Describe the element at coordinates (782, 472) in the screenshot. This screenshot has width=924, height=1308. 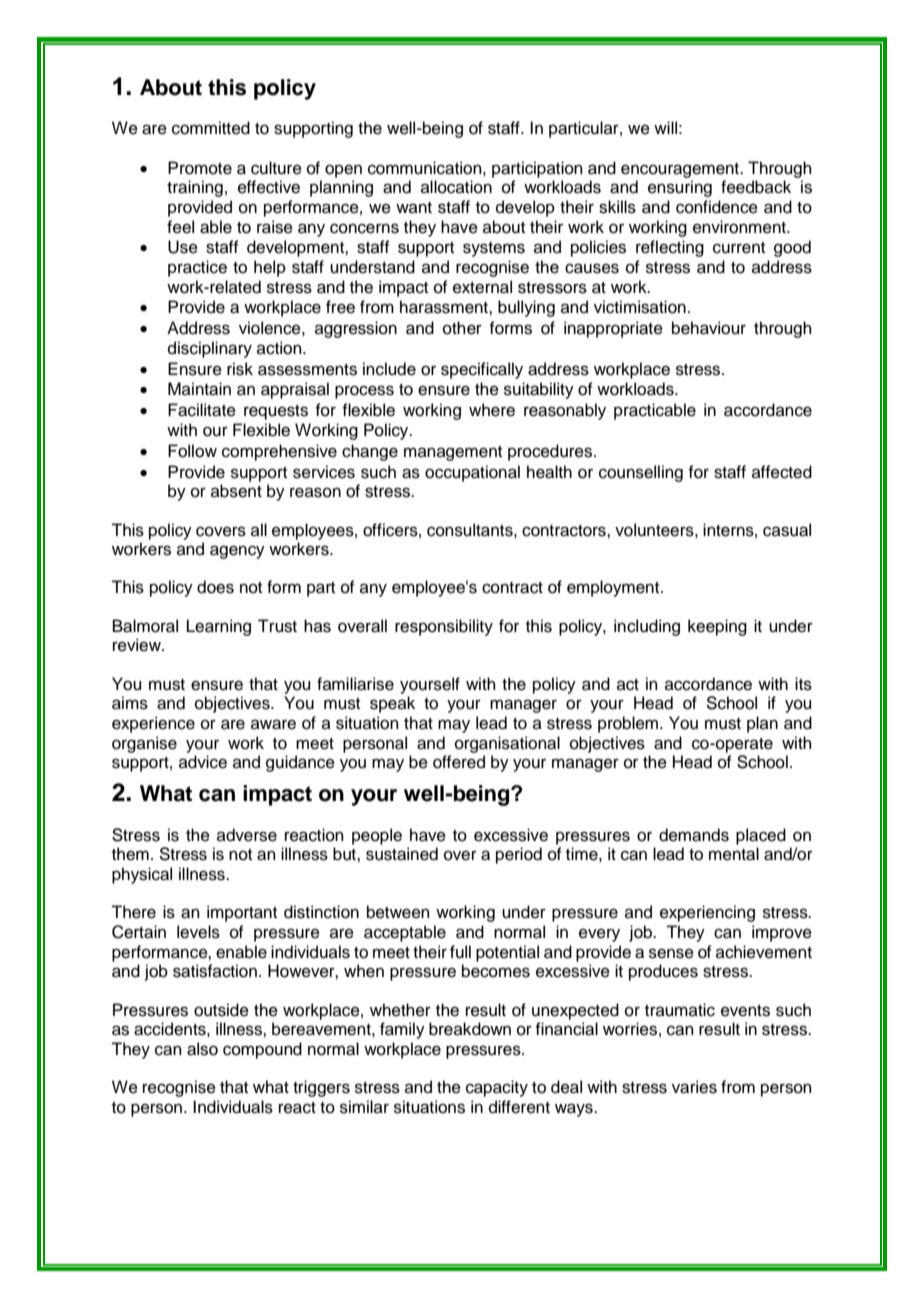
I see `affected` at that location.
